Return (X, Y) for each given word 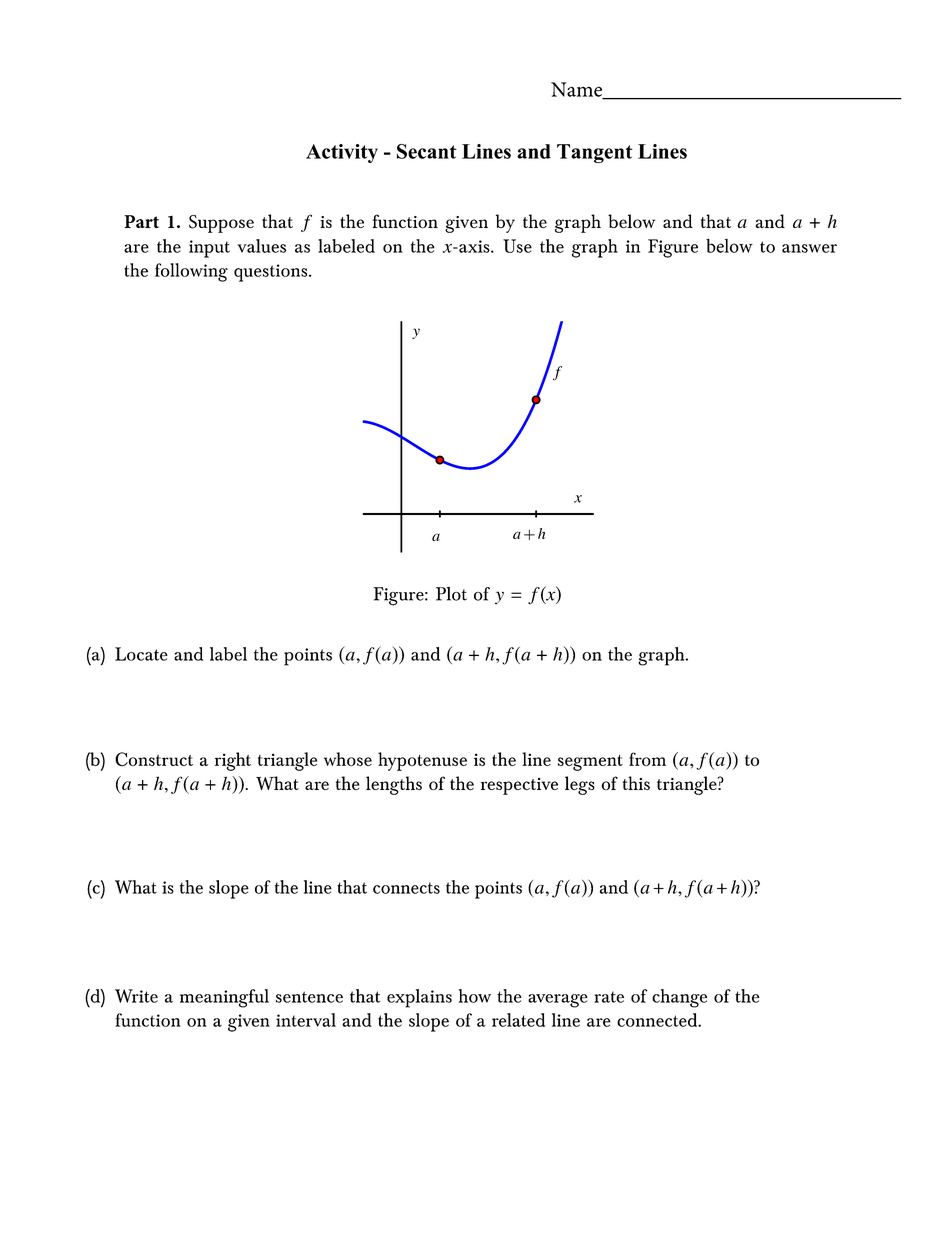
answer (809, 248)
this (636, 783)
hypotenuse (422, 761)
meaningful (224, 998)
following (191, 272)
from (647, 759)
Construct (154, 759)
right (233, 761)
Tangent (594, 153)
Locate (141, 654)
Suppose (221, 224)
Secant (427, 151)
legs (580, 785)
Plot (451, 594)
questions (272, 273)
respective (519, 786)
